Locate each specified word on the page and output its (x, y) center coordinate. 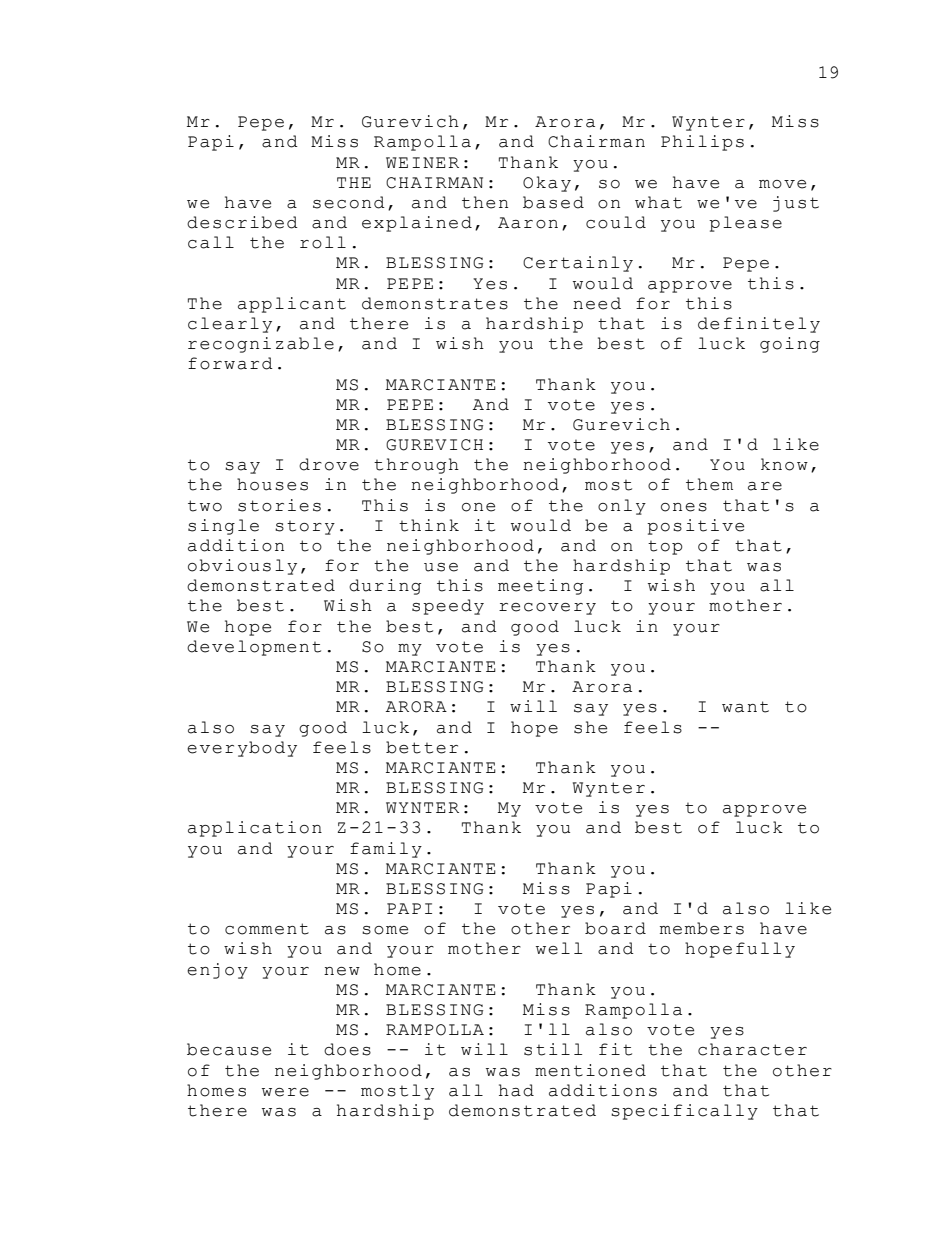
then (485, 202)
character (752, 1049)
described (242, 222)
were (285, 1092)
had (516, 1090)
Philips (702, 143)
